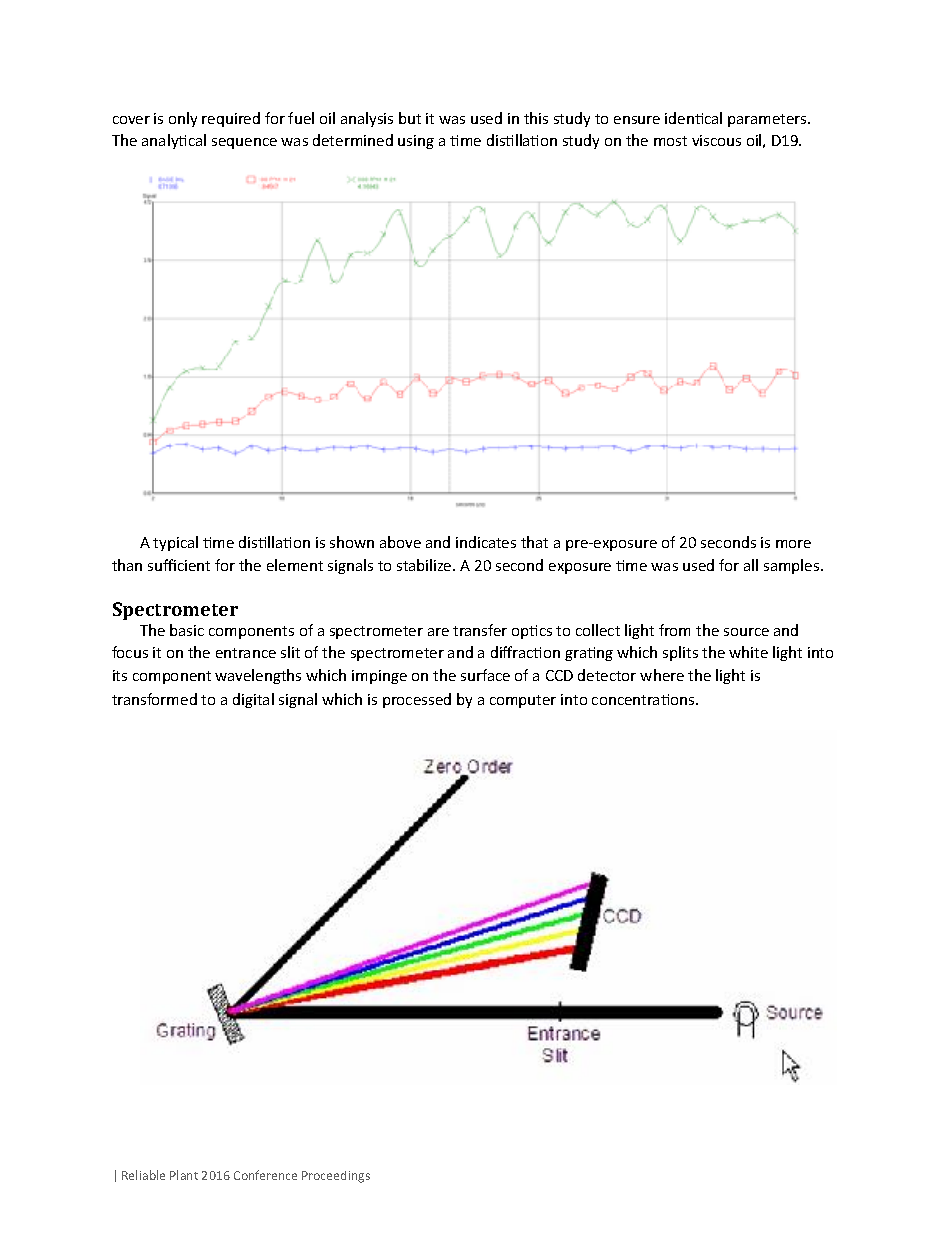 The width and height of the screenshot is (952, 1233). Describe the element at coordinates (680, 653) in the screenshot. I see `splits` at that location.
